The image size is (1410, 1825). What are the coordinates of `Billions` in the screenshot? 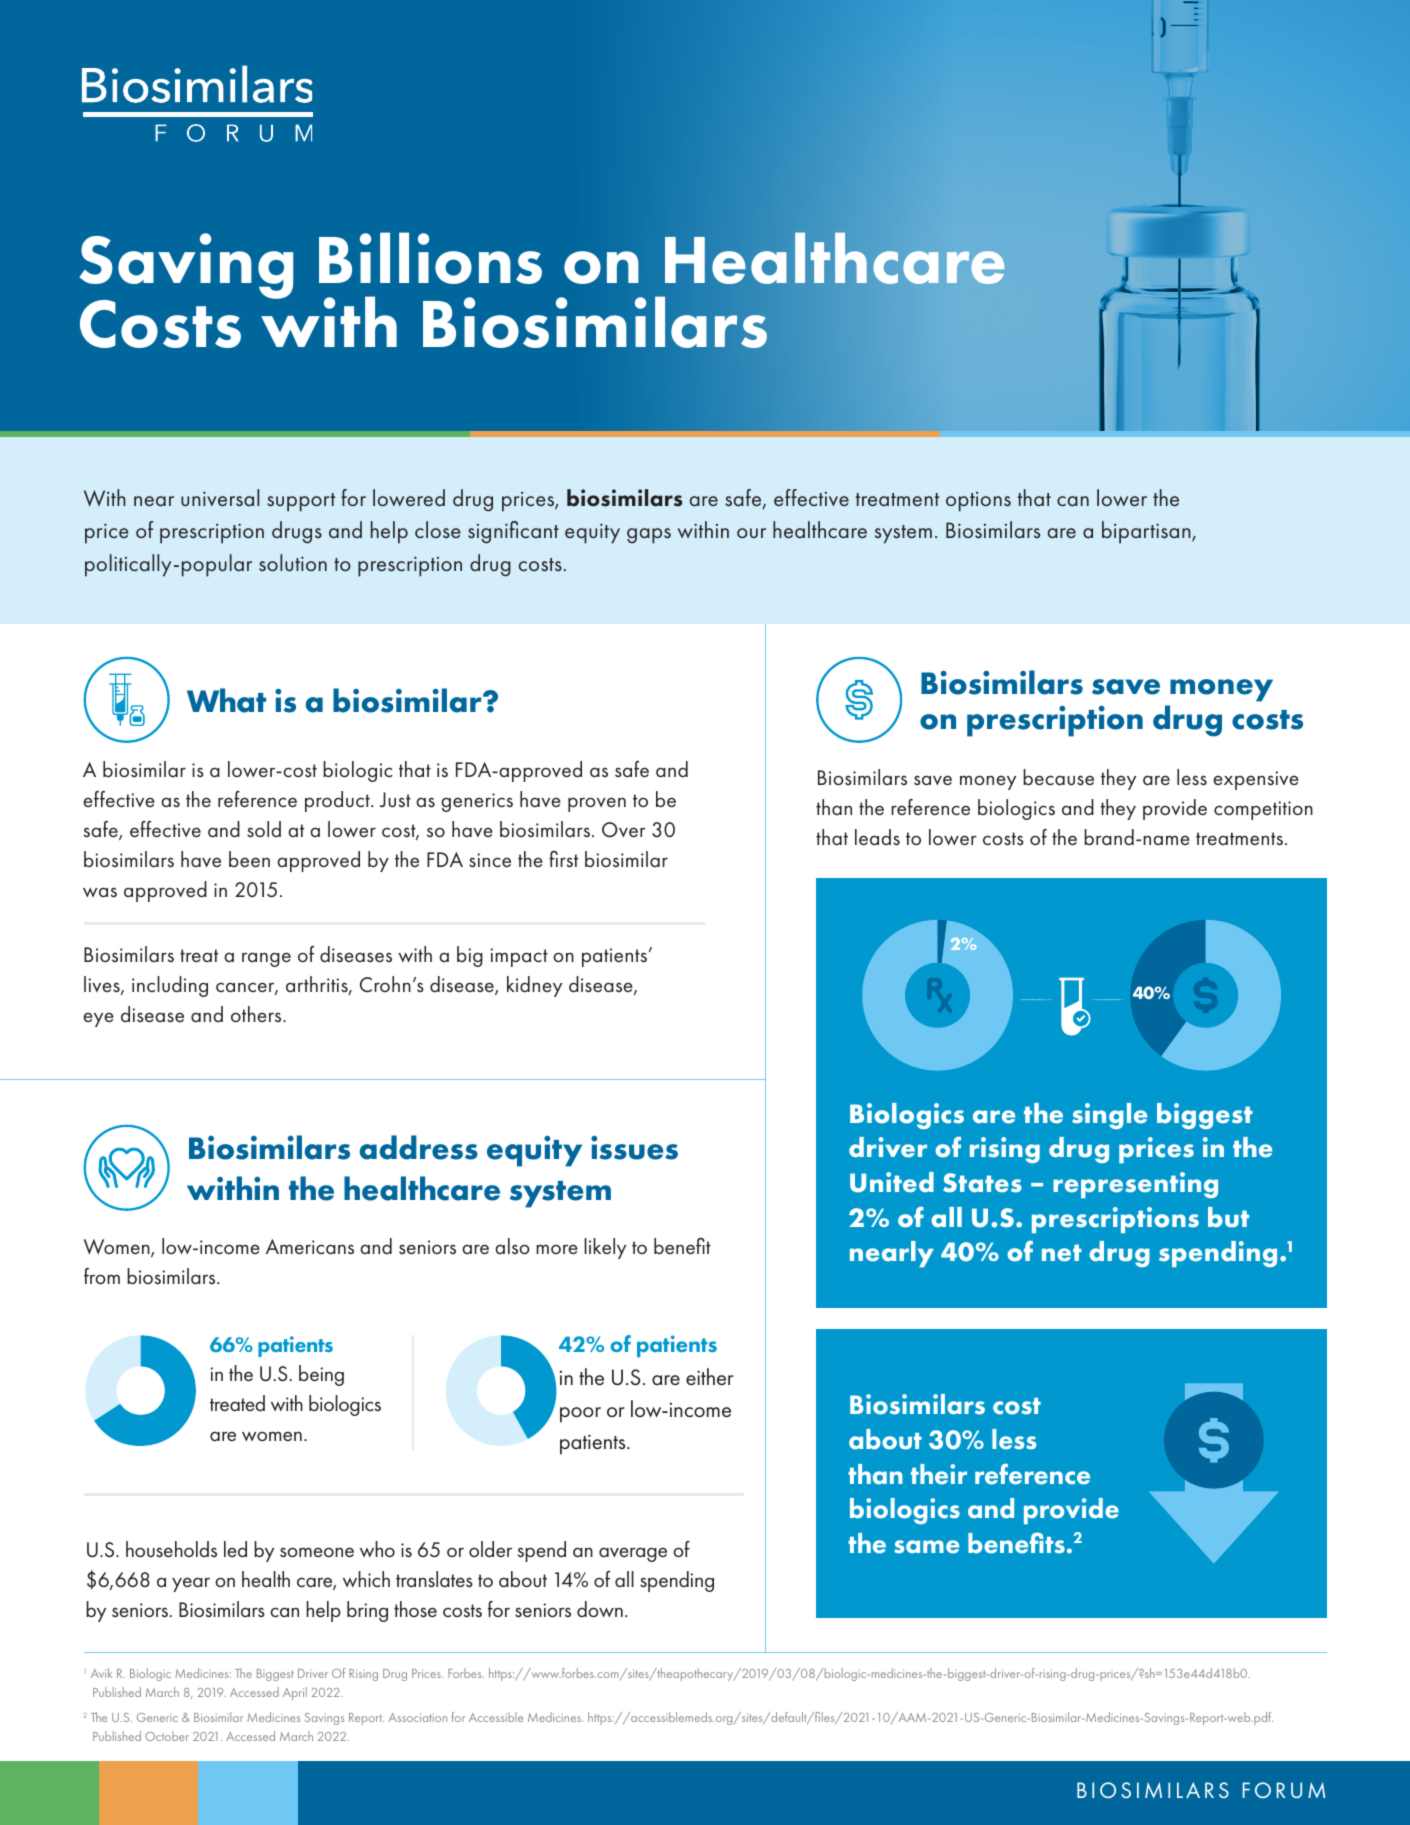 It's located at (430, 258).
